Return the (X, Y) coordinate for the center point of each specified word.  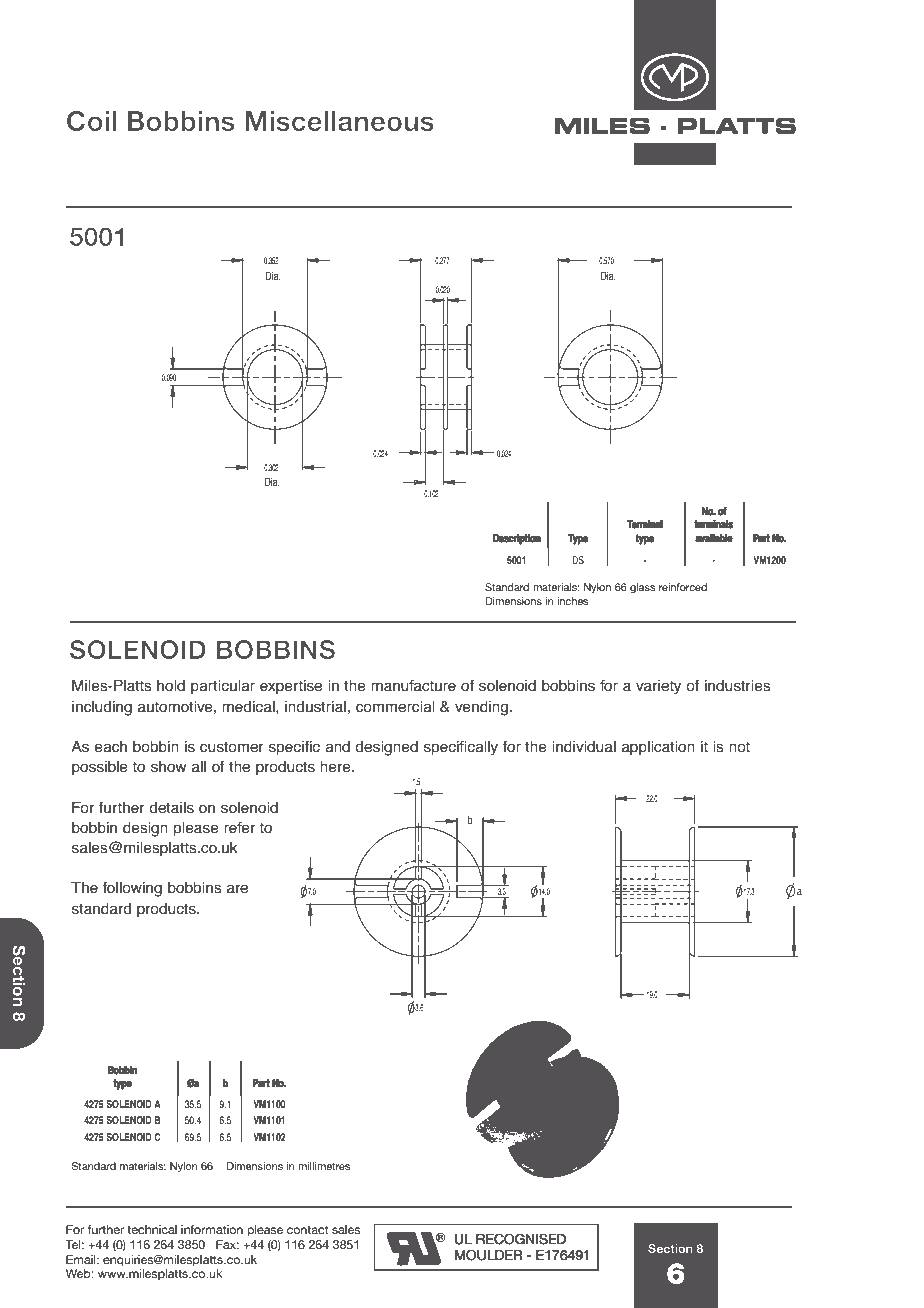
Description (516, 539)
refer (239, 827)
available (714, 538)
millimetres (324, 1166)
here (336, 767)
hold (171, 686)
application (658, 748)
